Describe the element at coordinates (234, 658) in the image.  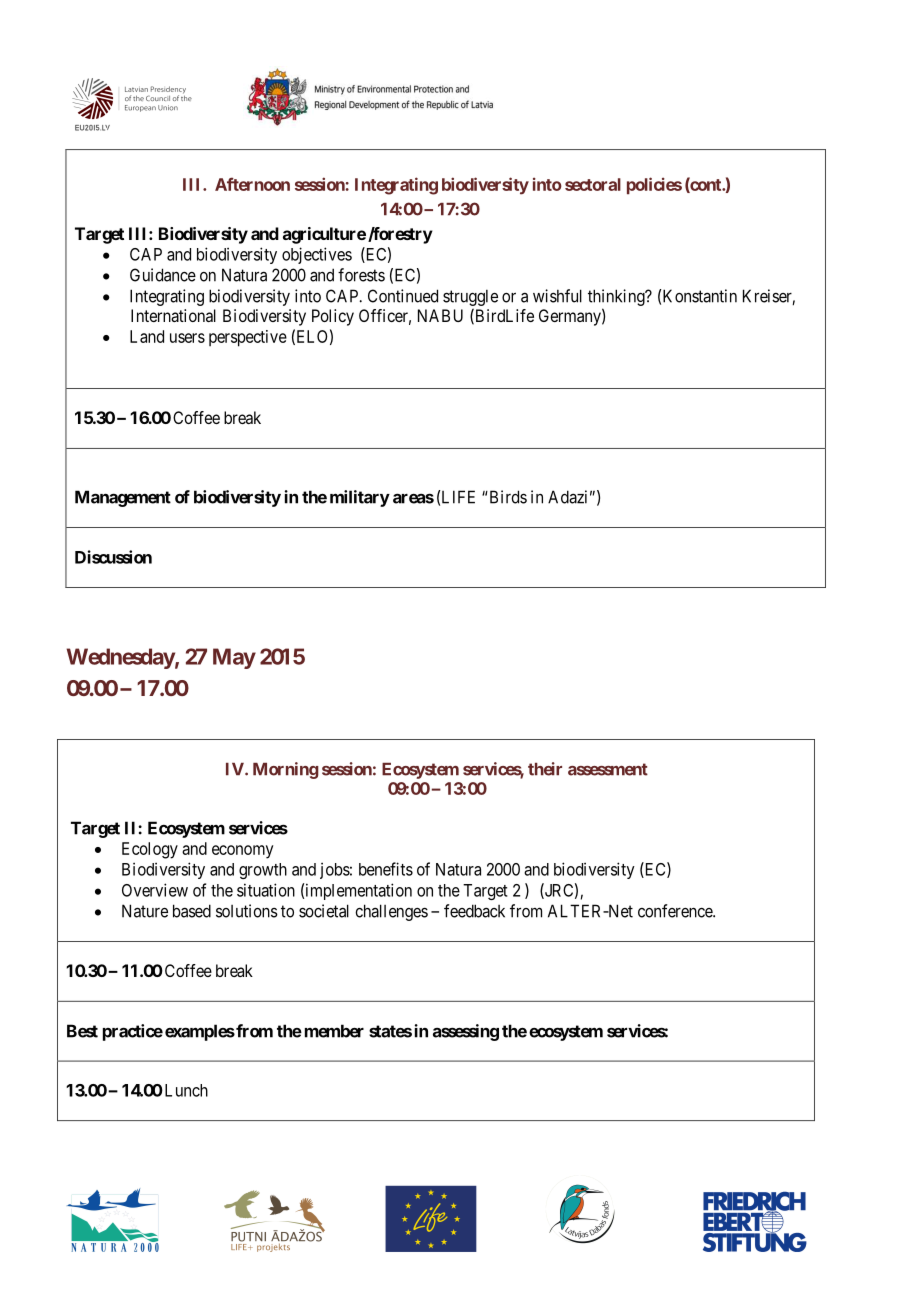
I see `May` at that location.
